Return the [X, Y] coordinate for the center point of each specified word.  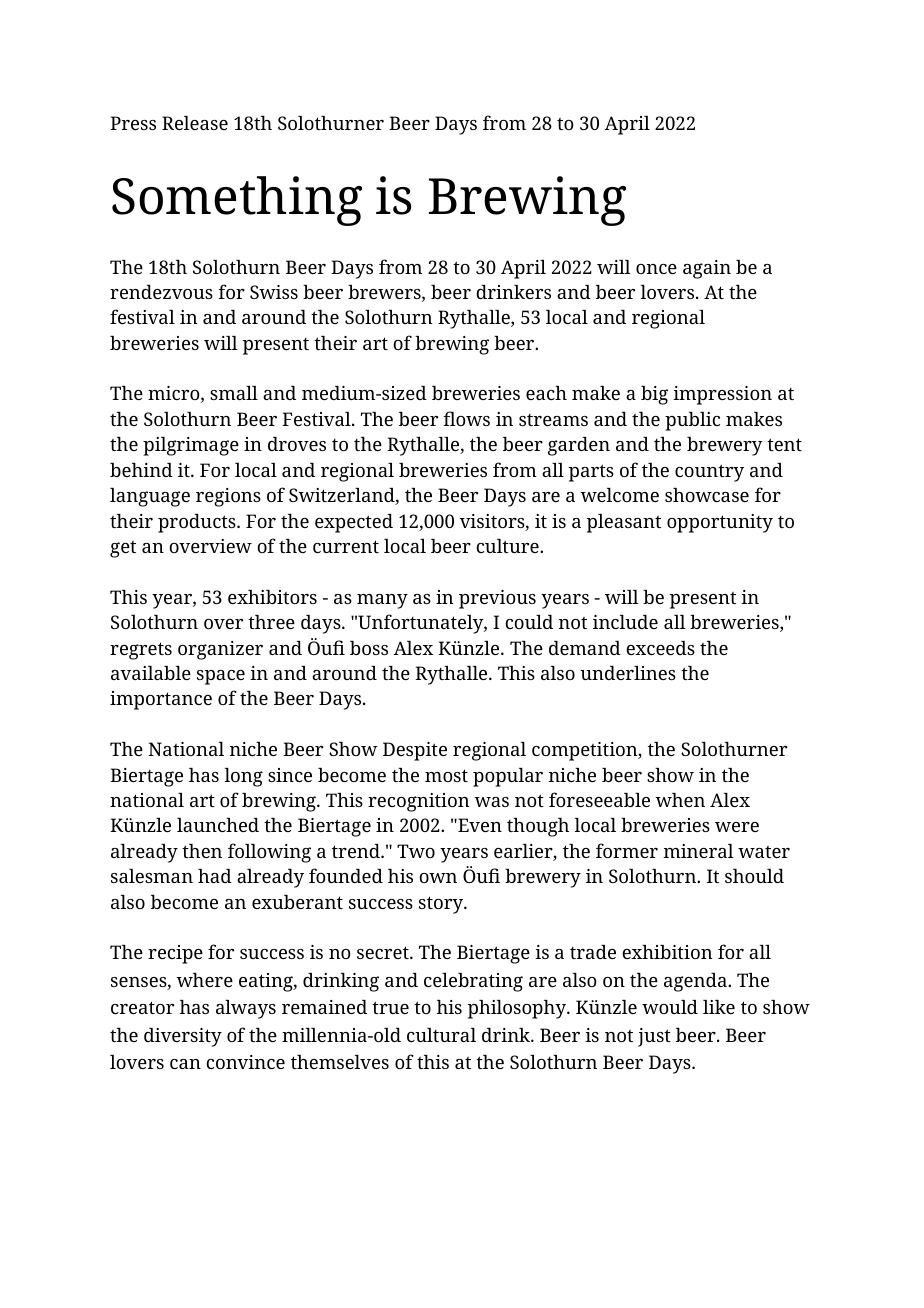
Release [195, 123]
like [719, 1007]
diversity [183, 1037]
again [707, 269]
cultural [441, 1035]
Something [237, 201]
